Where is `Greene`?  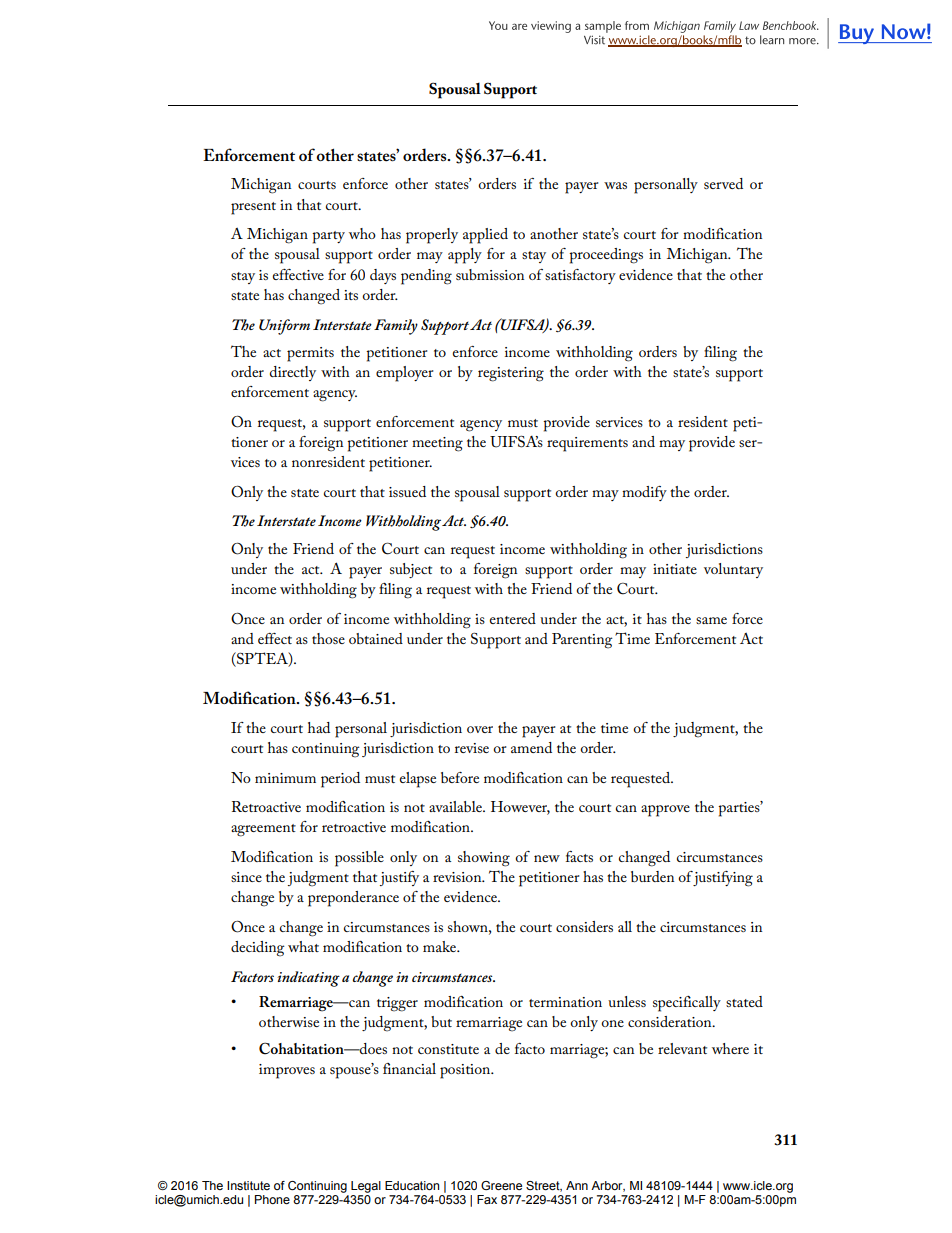
Greene is located at coordinates (501, 1185).
